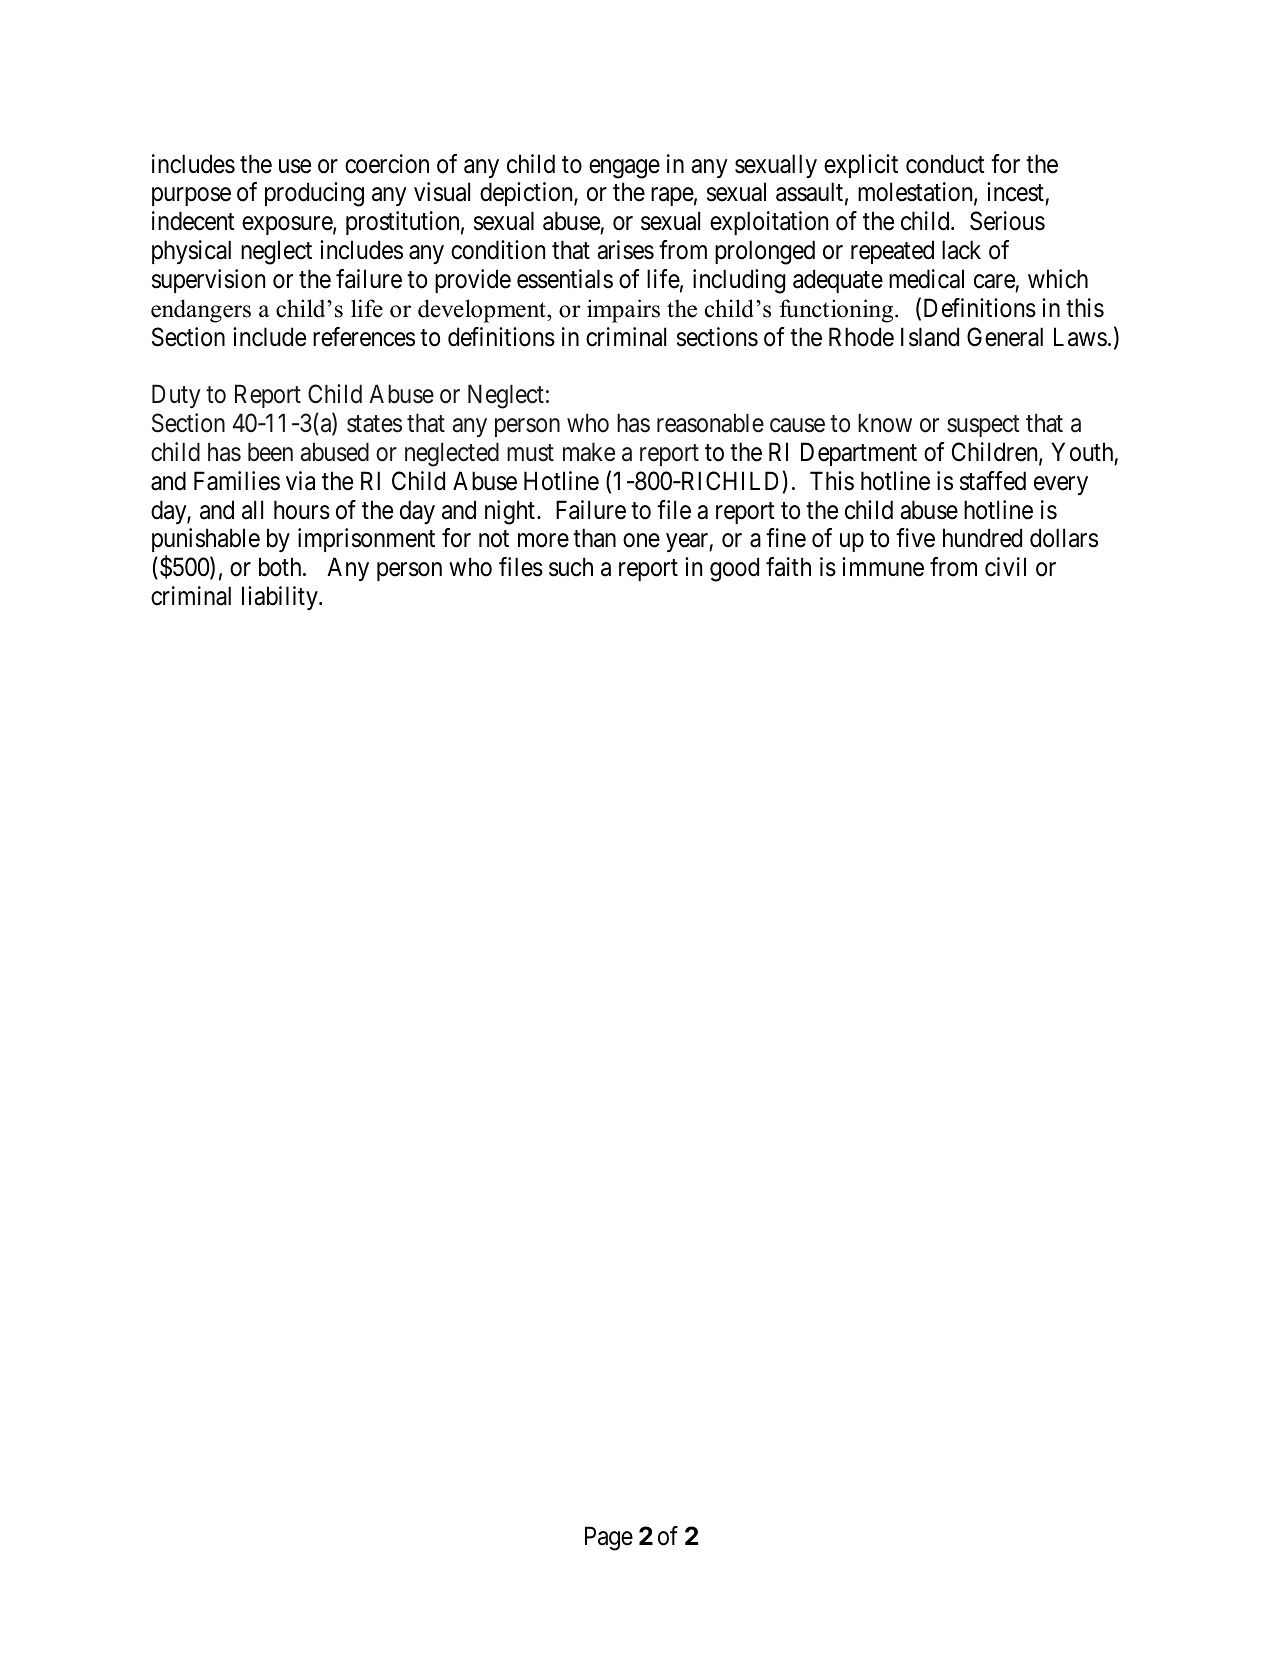 This page has height=1655, width=1279. What do you see at coordinates (302, 510) in the page?
I see `hours` at bounding box center [302, 510].
